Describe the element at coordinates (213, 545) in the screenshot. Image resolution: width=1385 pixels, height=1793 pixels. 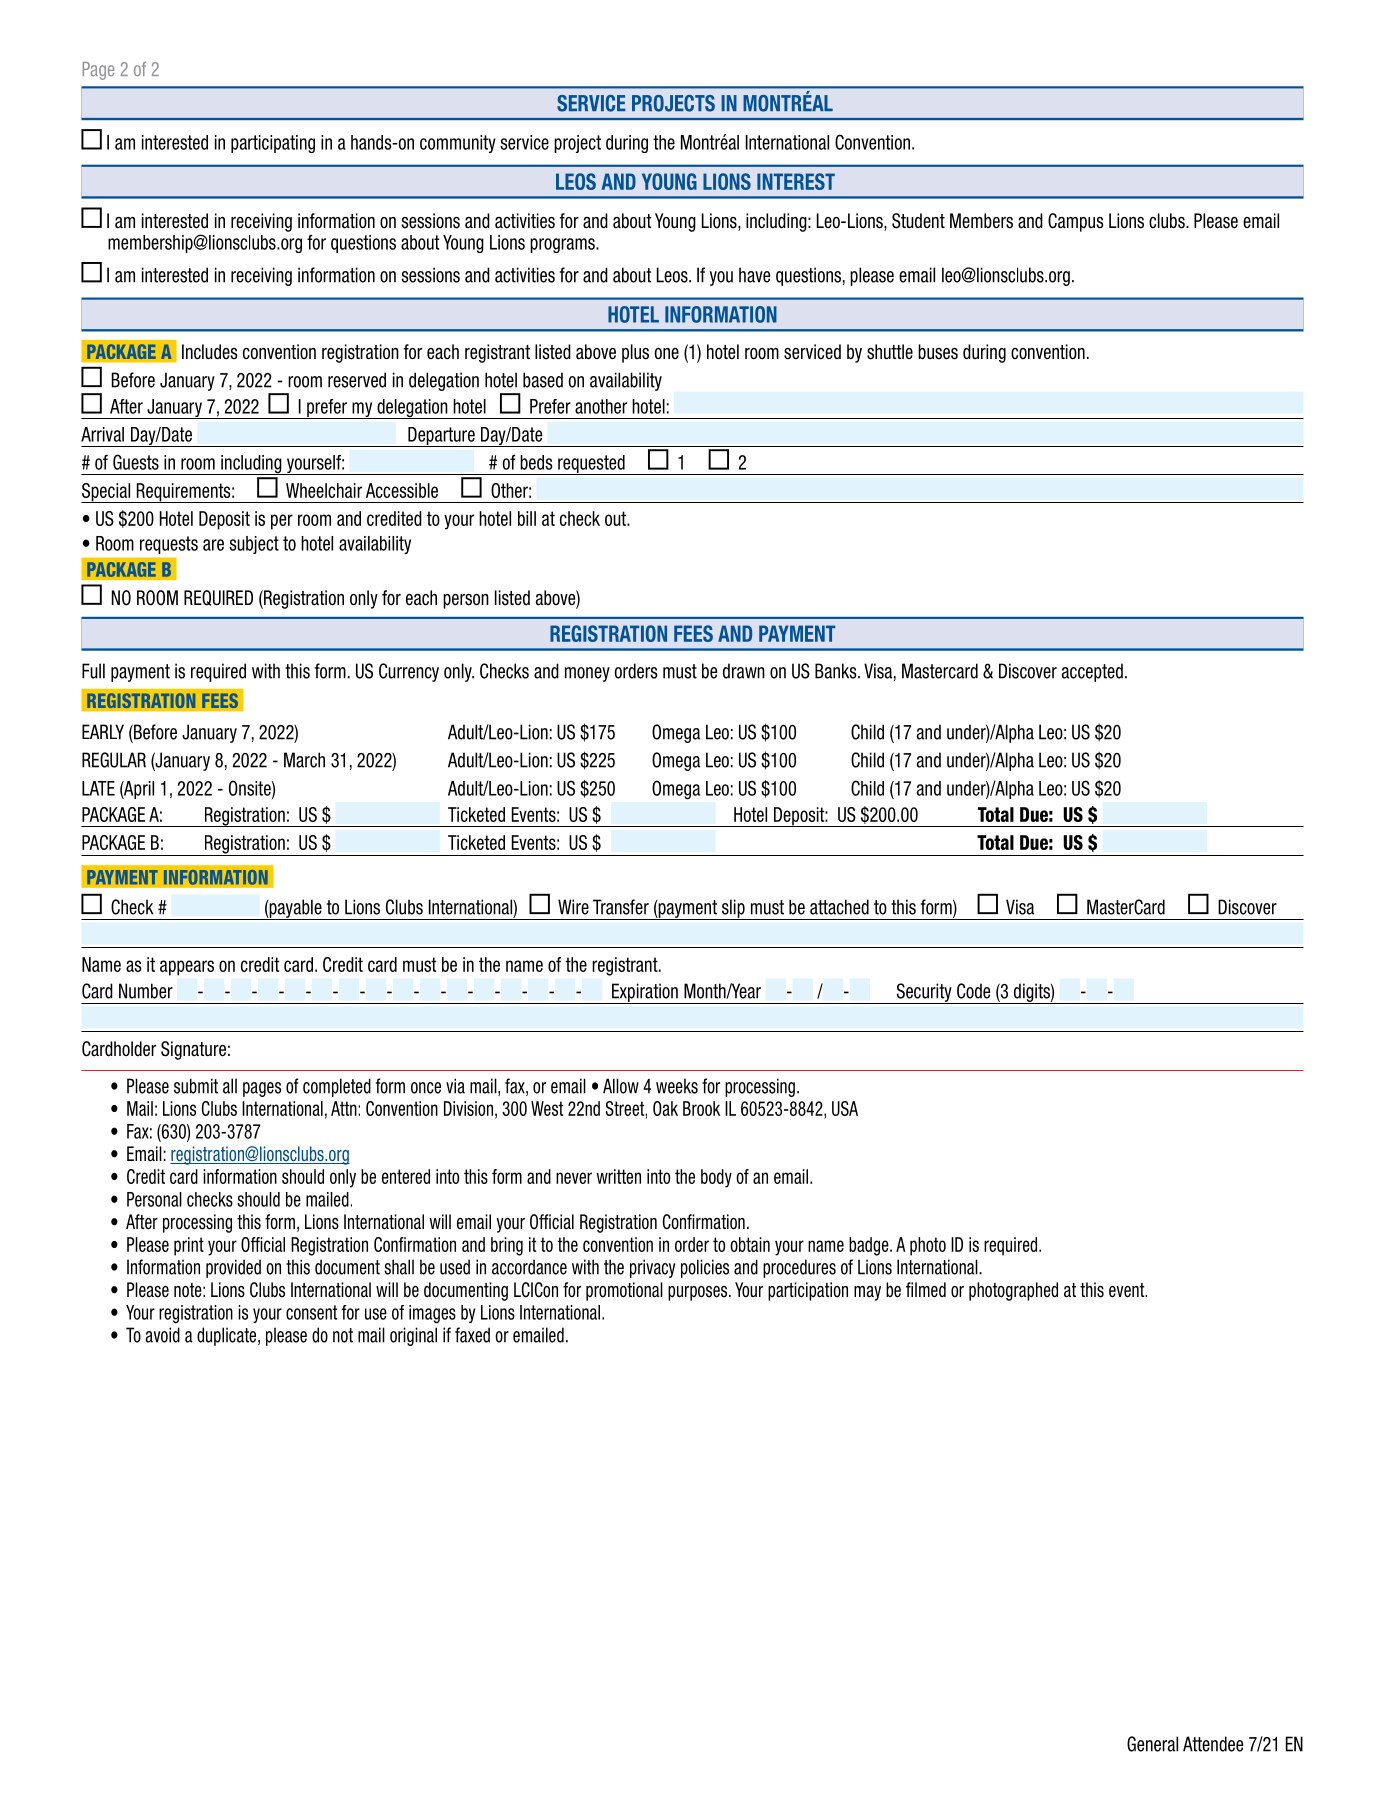
I see `are` at that location.
